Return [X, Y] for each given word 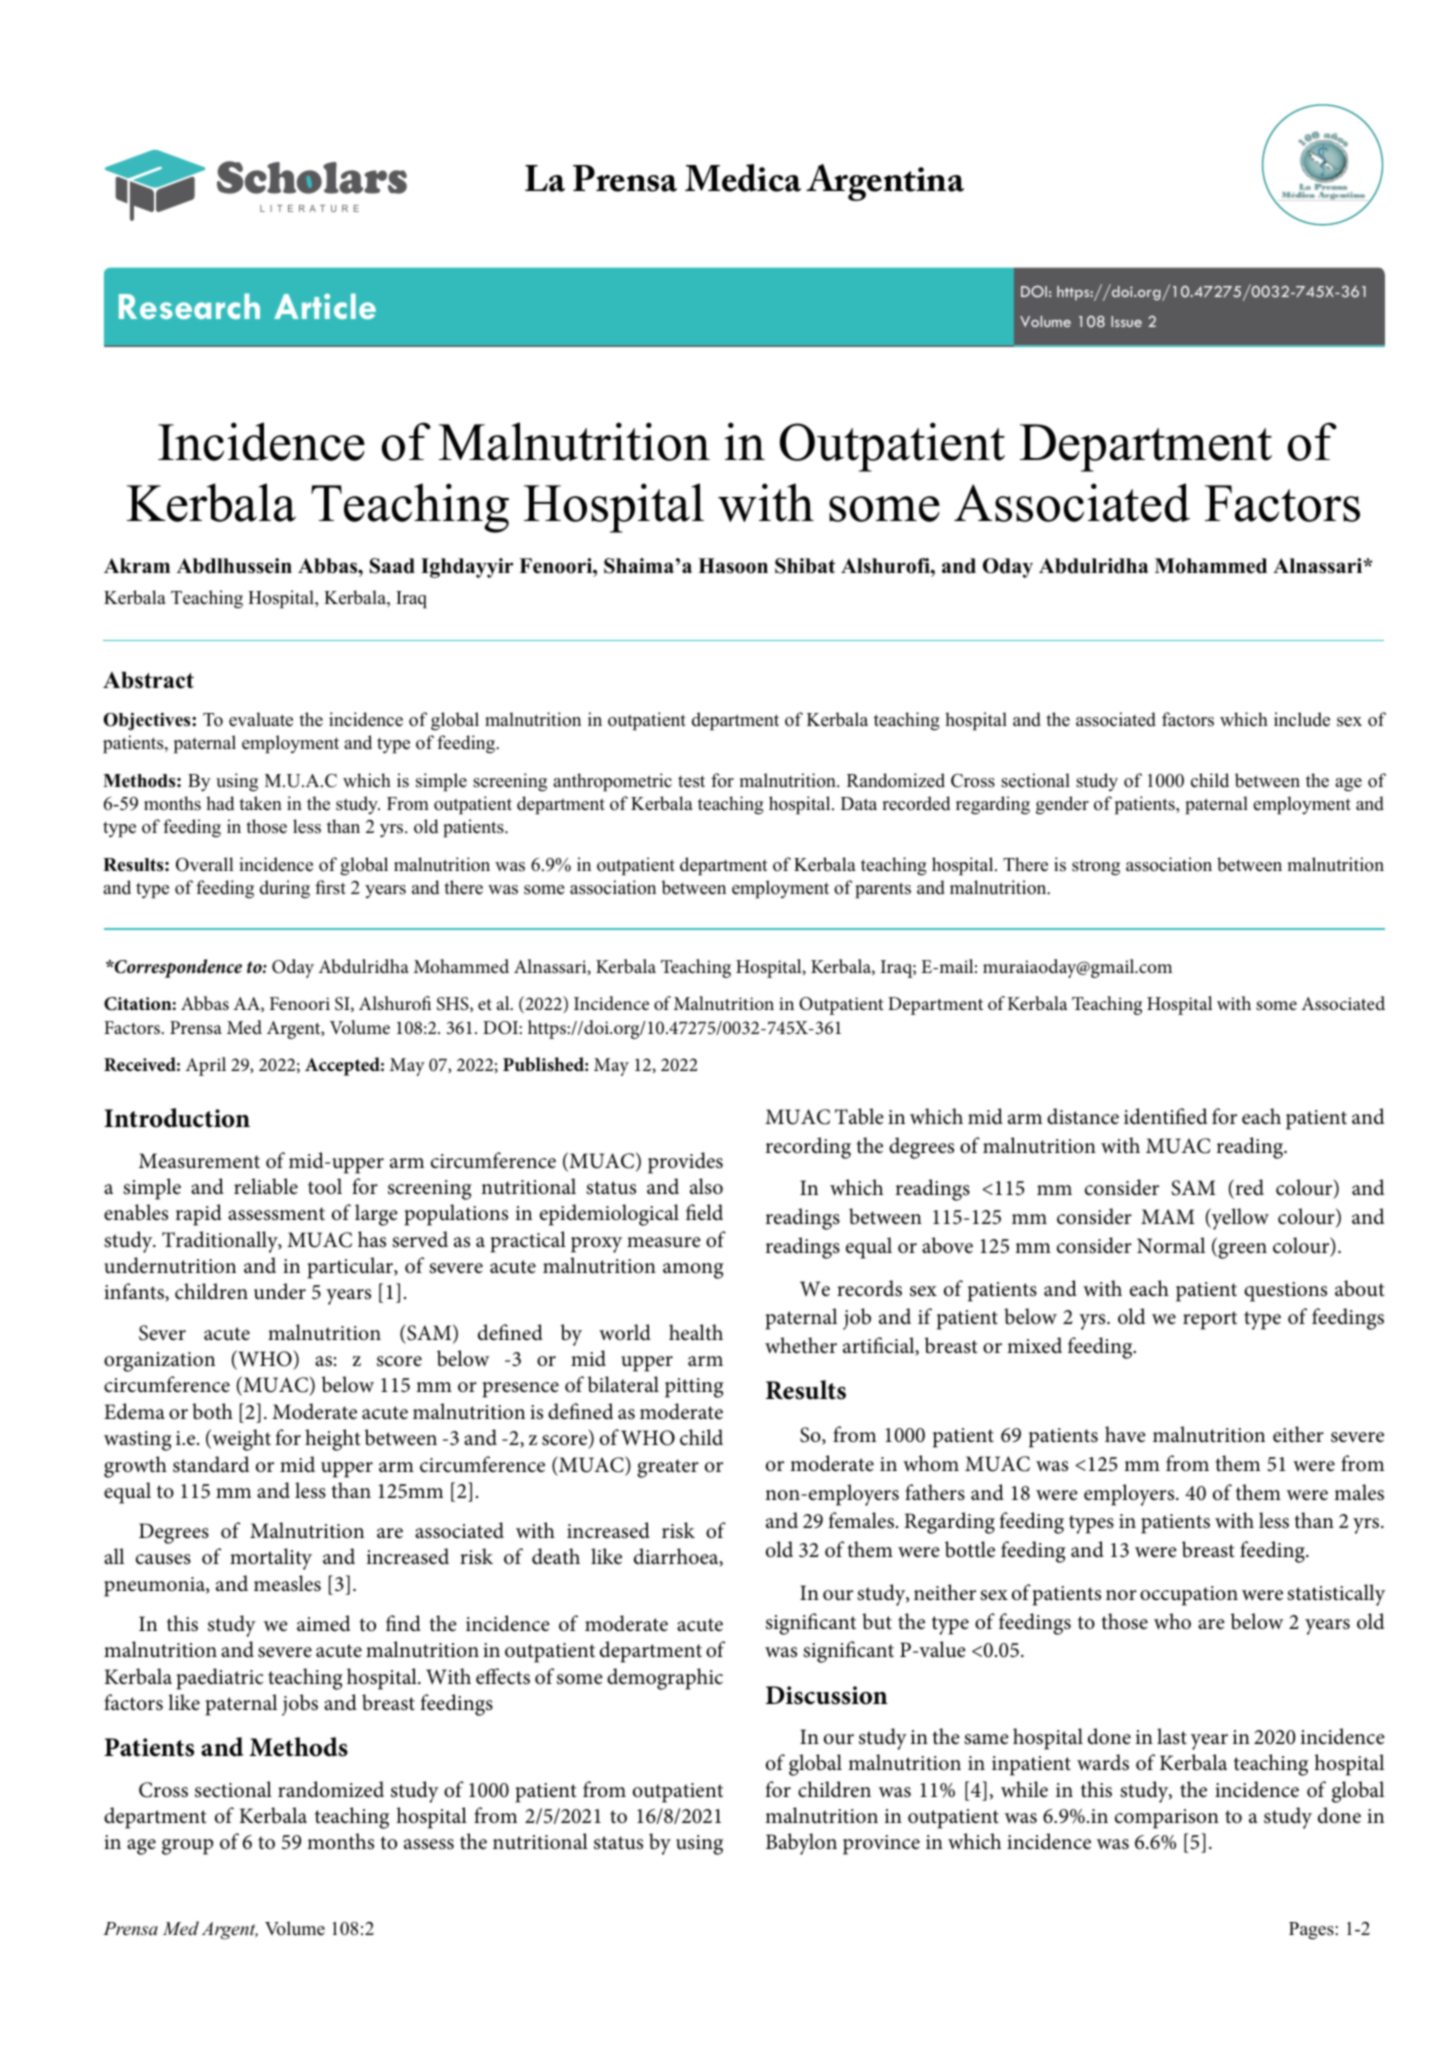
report [1210, 1320]
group [187, 1847]
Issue [1126, 321]
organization [159, 1362]
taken [260, 803]
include [1302, 719]
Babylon [801, 1844]
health [696, 1332]
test [691, 781]
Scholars [312, 177]
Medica [743, 178]
